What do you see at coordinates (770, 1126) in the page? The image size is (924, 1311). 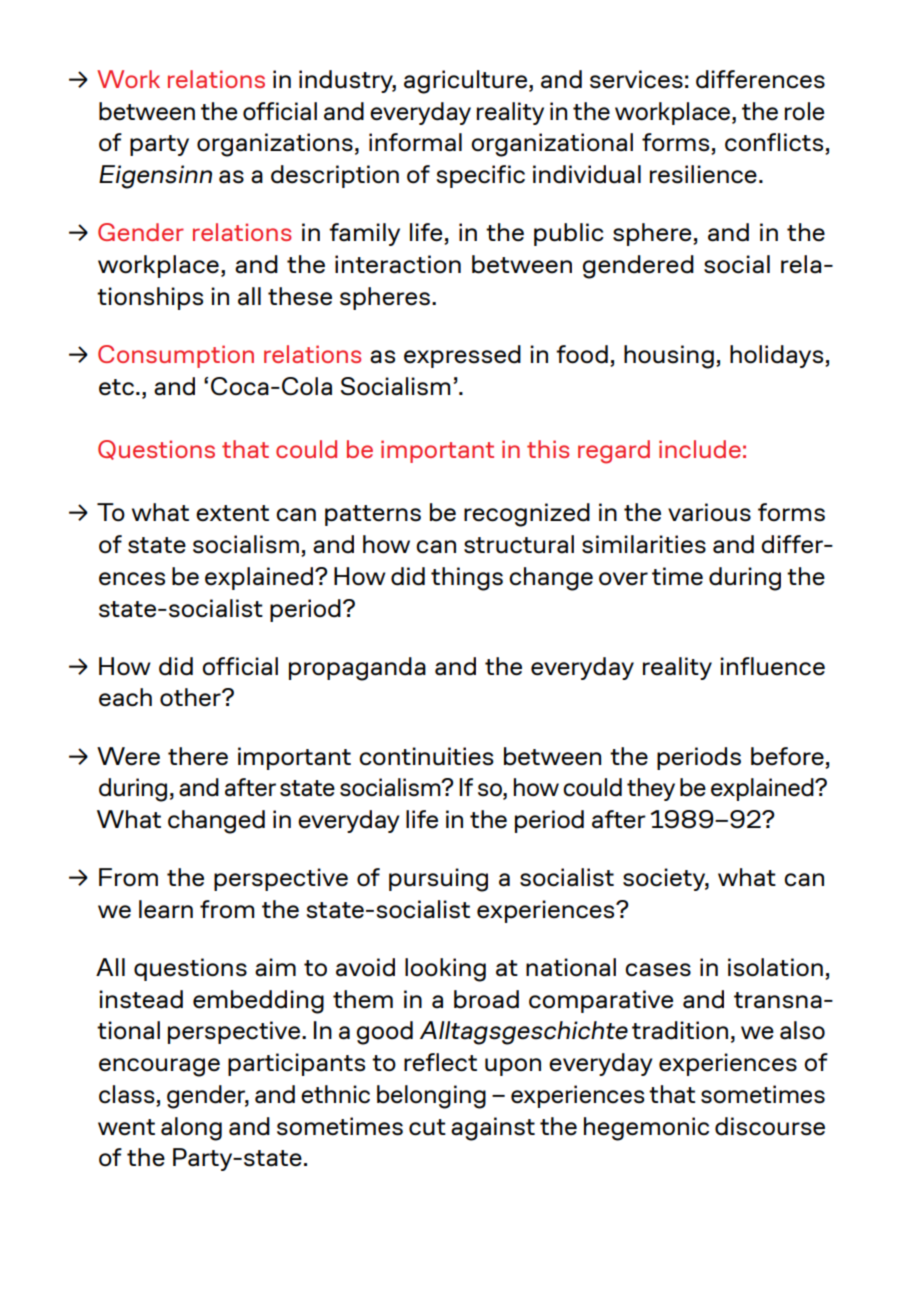 I see `discourse` at bounding box center [770, 1126].
